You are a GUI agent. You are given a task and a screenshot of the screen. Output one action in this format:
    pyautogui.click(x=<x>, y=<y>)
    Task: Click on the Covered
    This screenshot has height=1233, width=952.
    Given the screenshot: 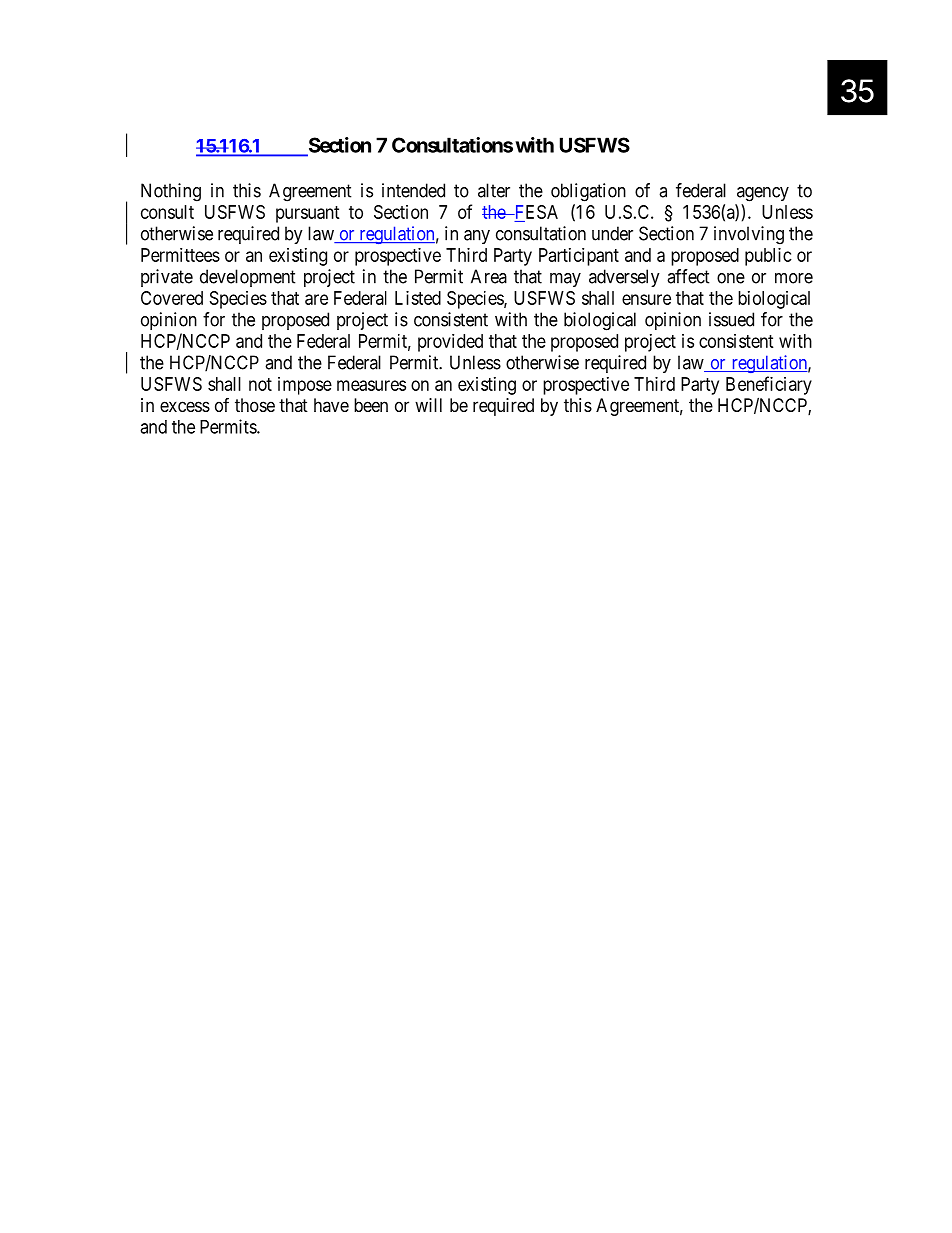 What is the action you would take?
    pyautogui.click(x=172, y=298)
